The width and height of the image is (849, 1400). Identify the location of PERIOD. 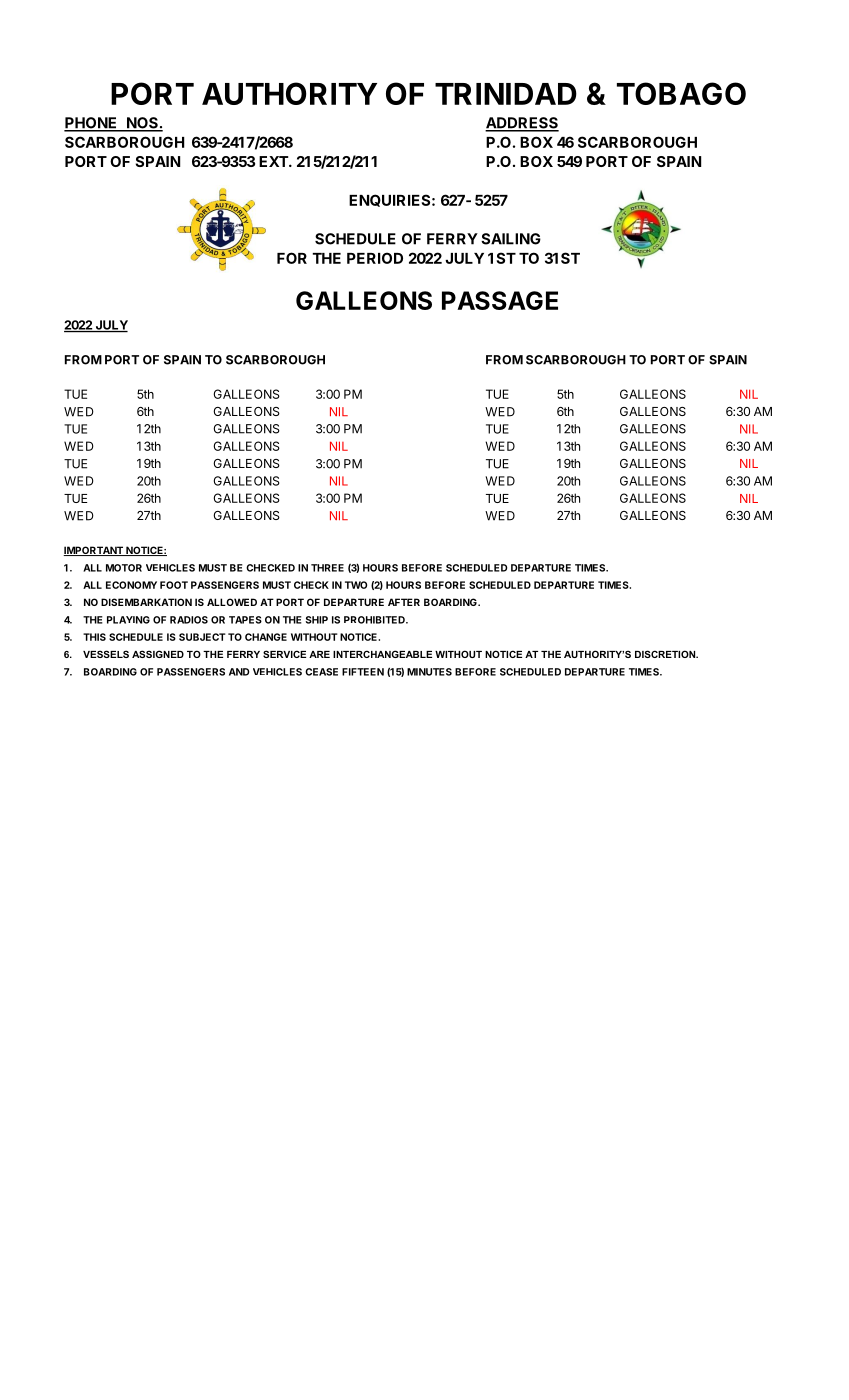
(375, 258).
